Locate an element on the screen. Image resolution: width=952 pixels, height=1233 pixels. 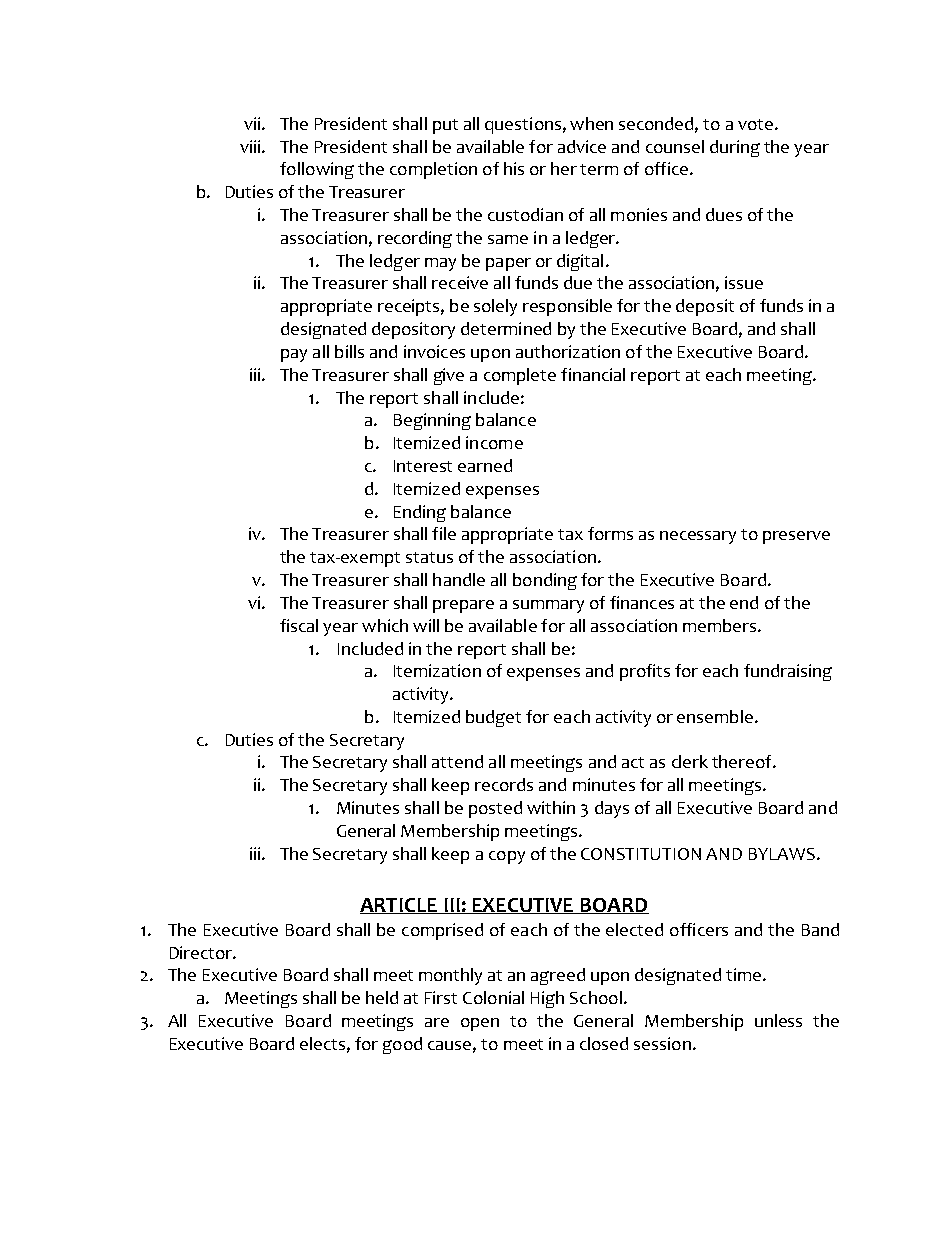
High is located at coordinates (547, 999).
